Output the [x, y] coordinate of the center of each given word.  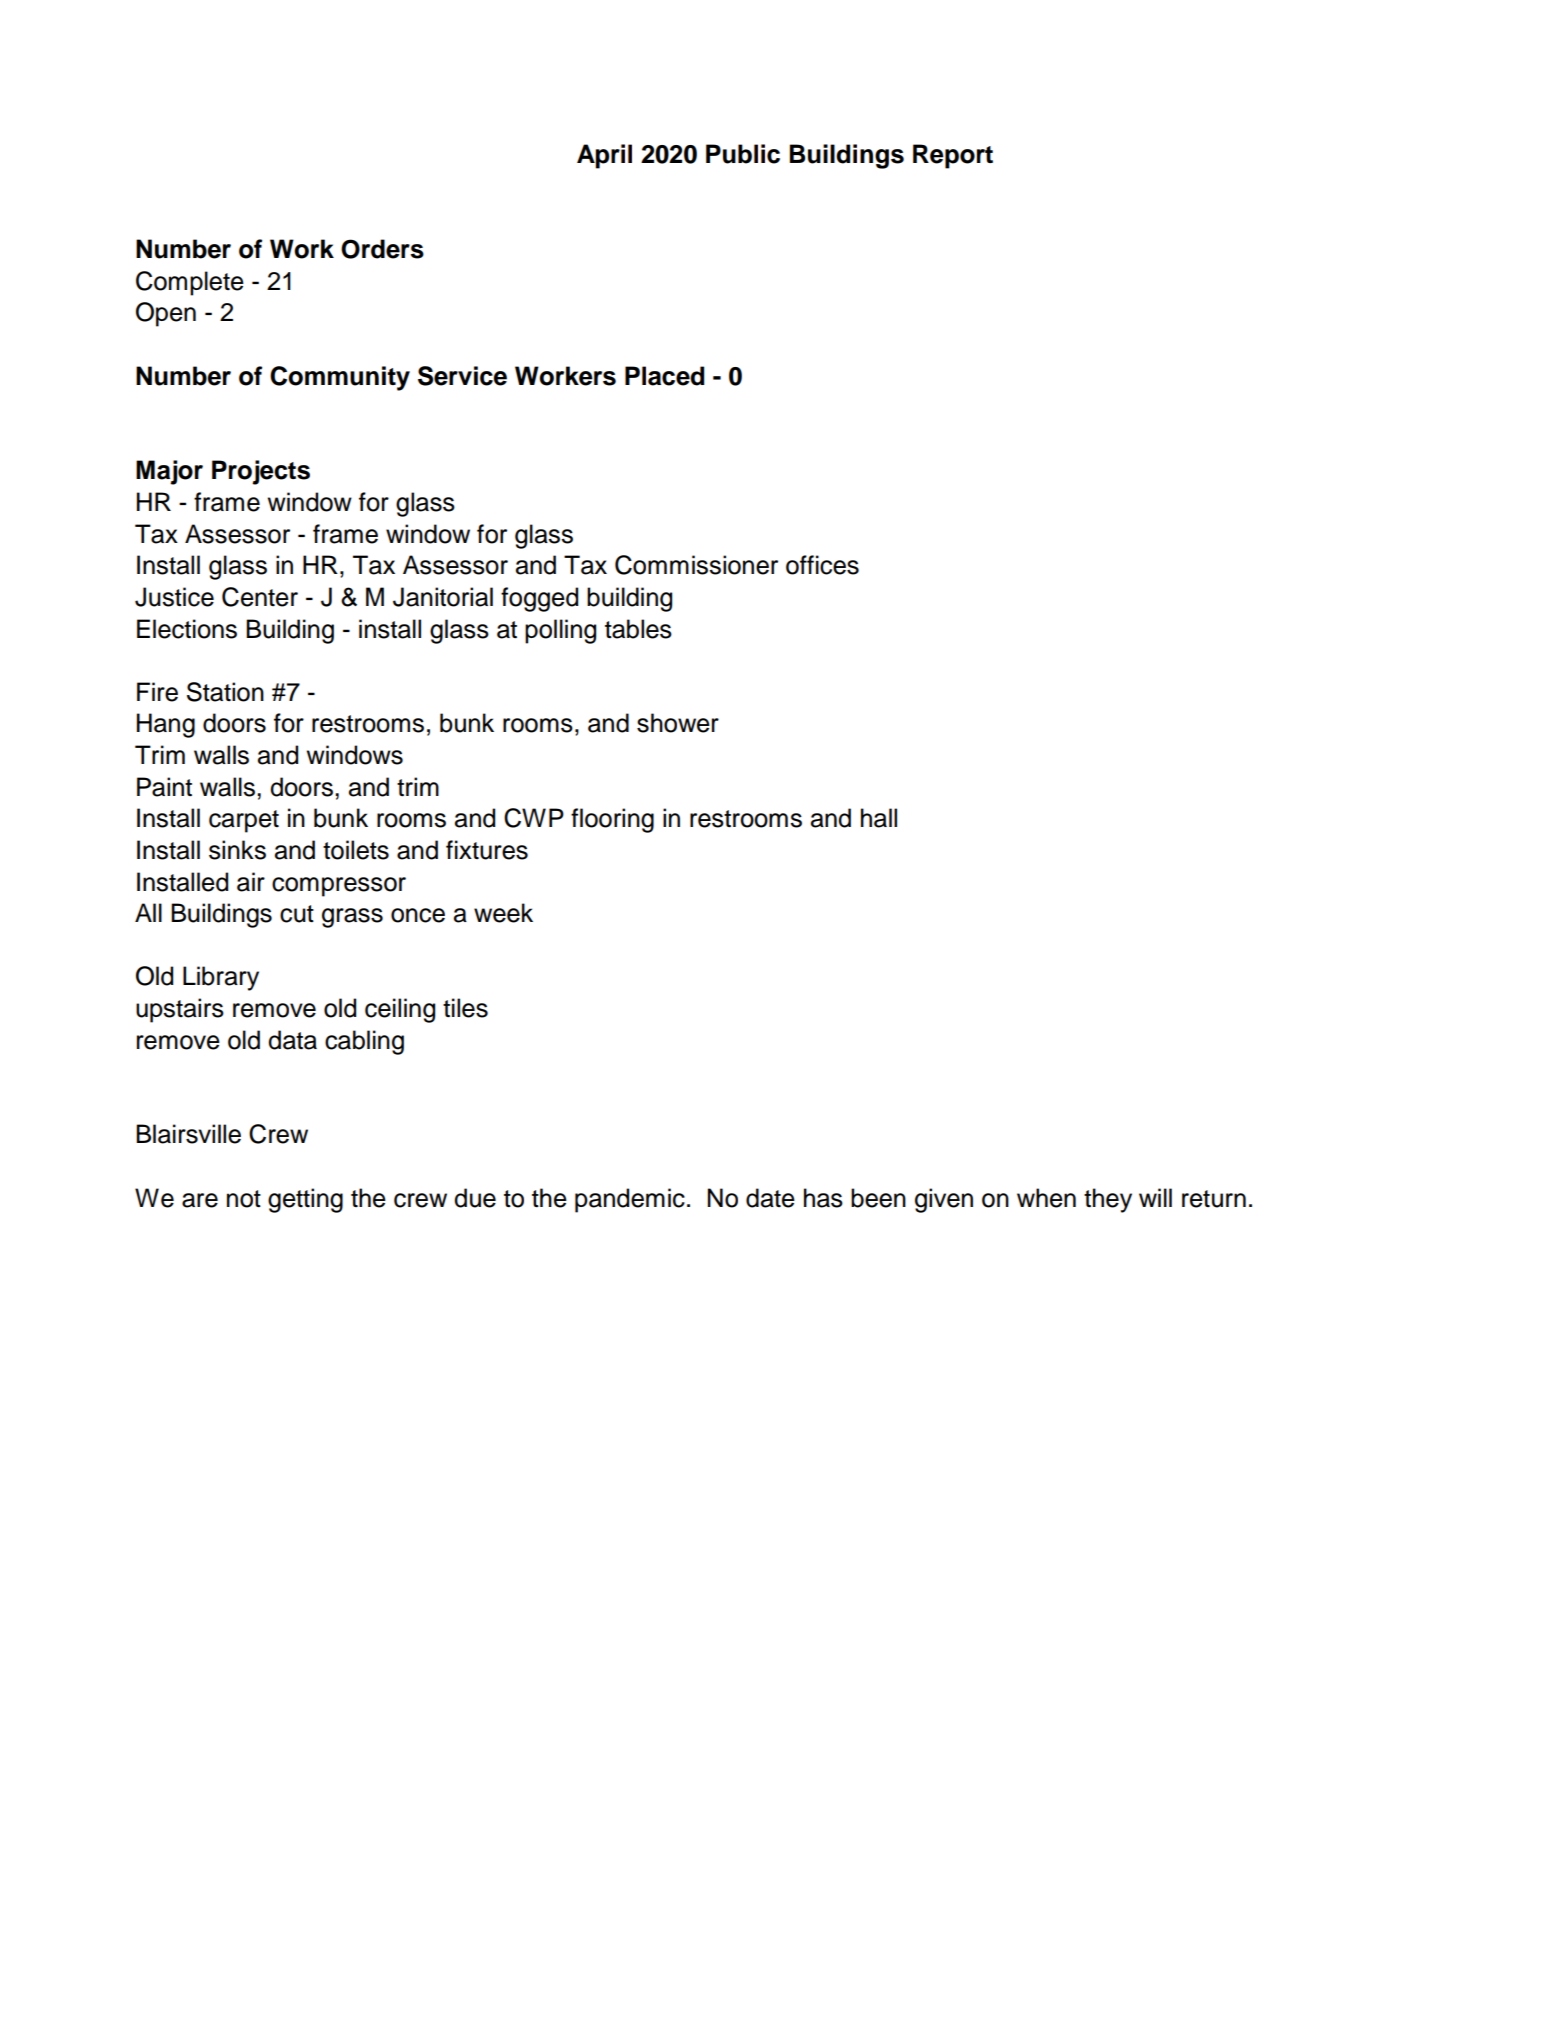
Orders [382, 249]
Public [743, 154]
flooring [612, 820]
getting [305, 1200]
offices [822, 565]
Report [953, 156]
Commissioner [696, 565]
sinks [237, 850]
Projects [261, 472]
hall [879, 818]
